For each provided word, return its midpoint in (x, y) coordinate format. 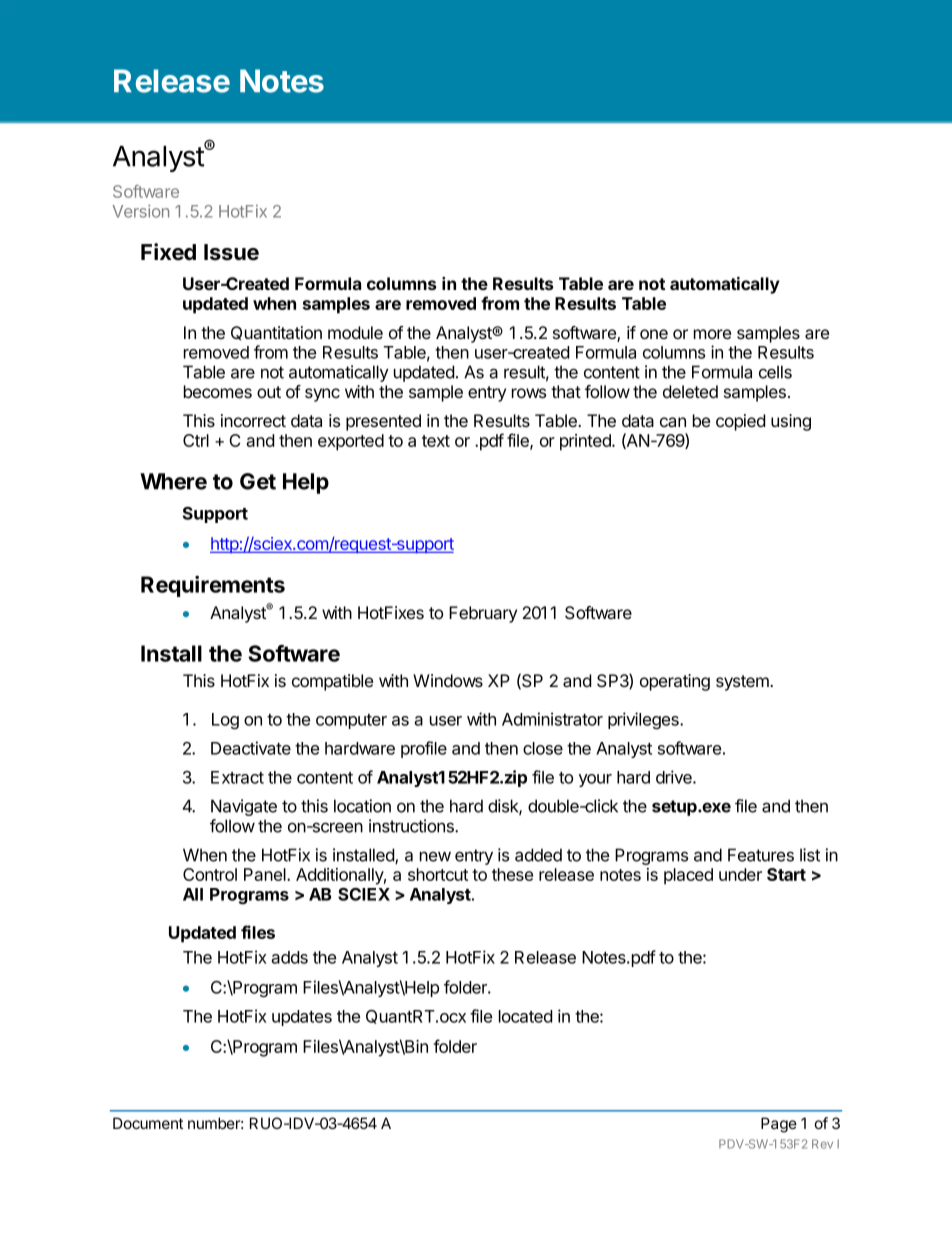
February (483, 614)
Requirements (213, 586)
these (512, 874)
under (740, 874)
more (712, 334)
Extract (237, 777)
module (355, 332)
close (543, 748)
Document (148, 1123)
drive (675, 777)
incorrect (253, 420)
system (743, 683)
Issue (231, 252)
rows (529, 393)
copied (740, 422)
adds (289, 957)
